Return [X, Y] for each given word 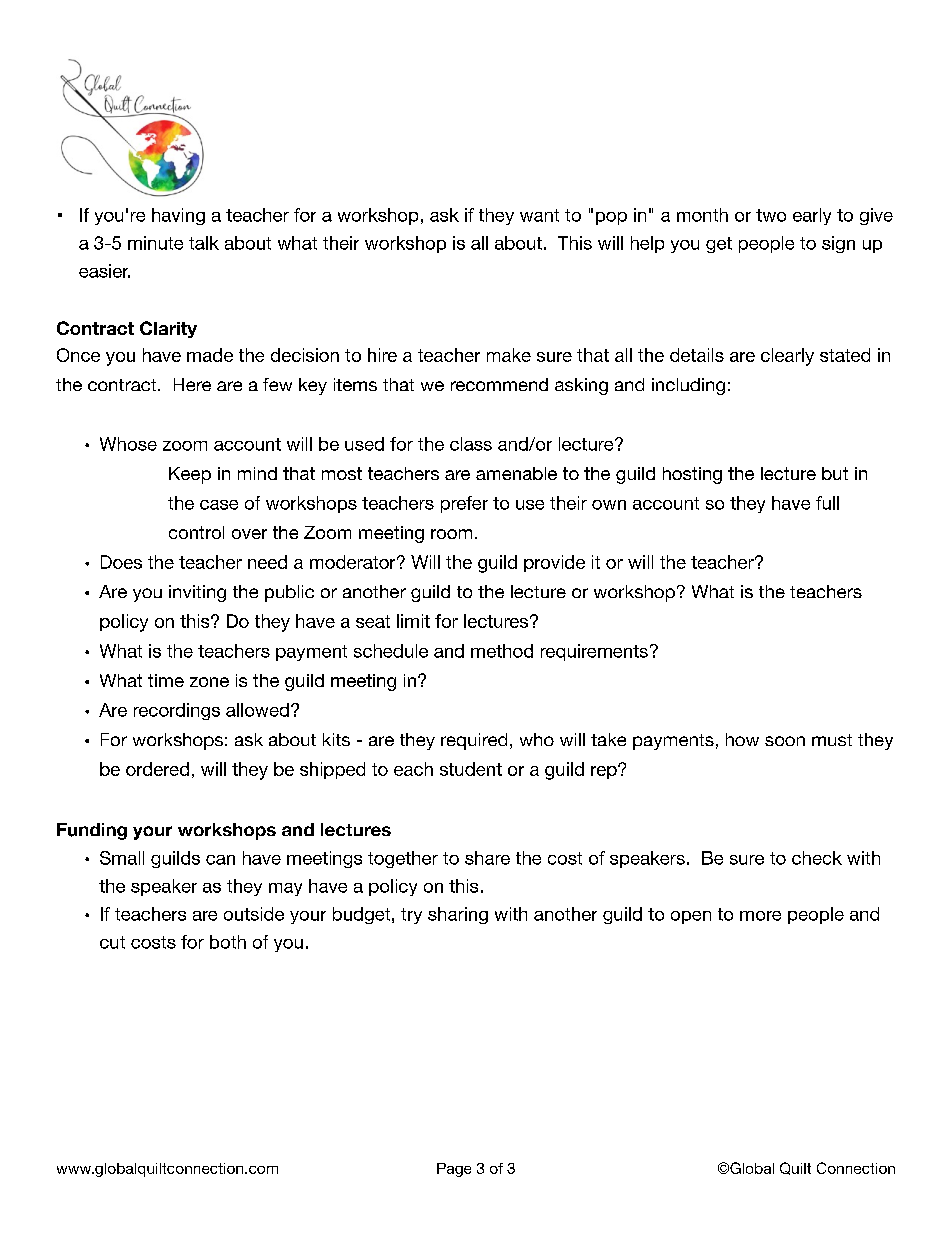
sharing [458, 915]
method [502, 651]
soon [785, 741]
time [166, 680]
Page [454, 1170]
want [539, 215]
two [771, 215]
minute [155, 243]
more [760, 916]
